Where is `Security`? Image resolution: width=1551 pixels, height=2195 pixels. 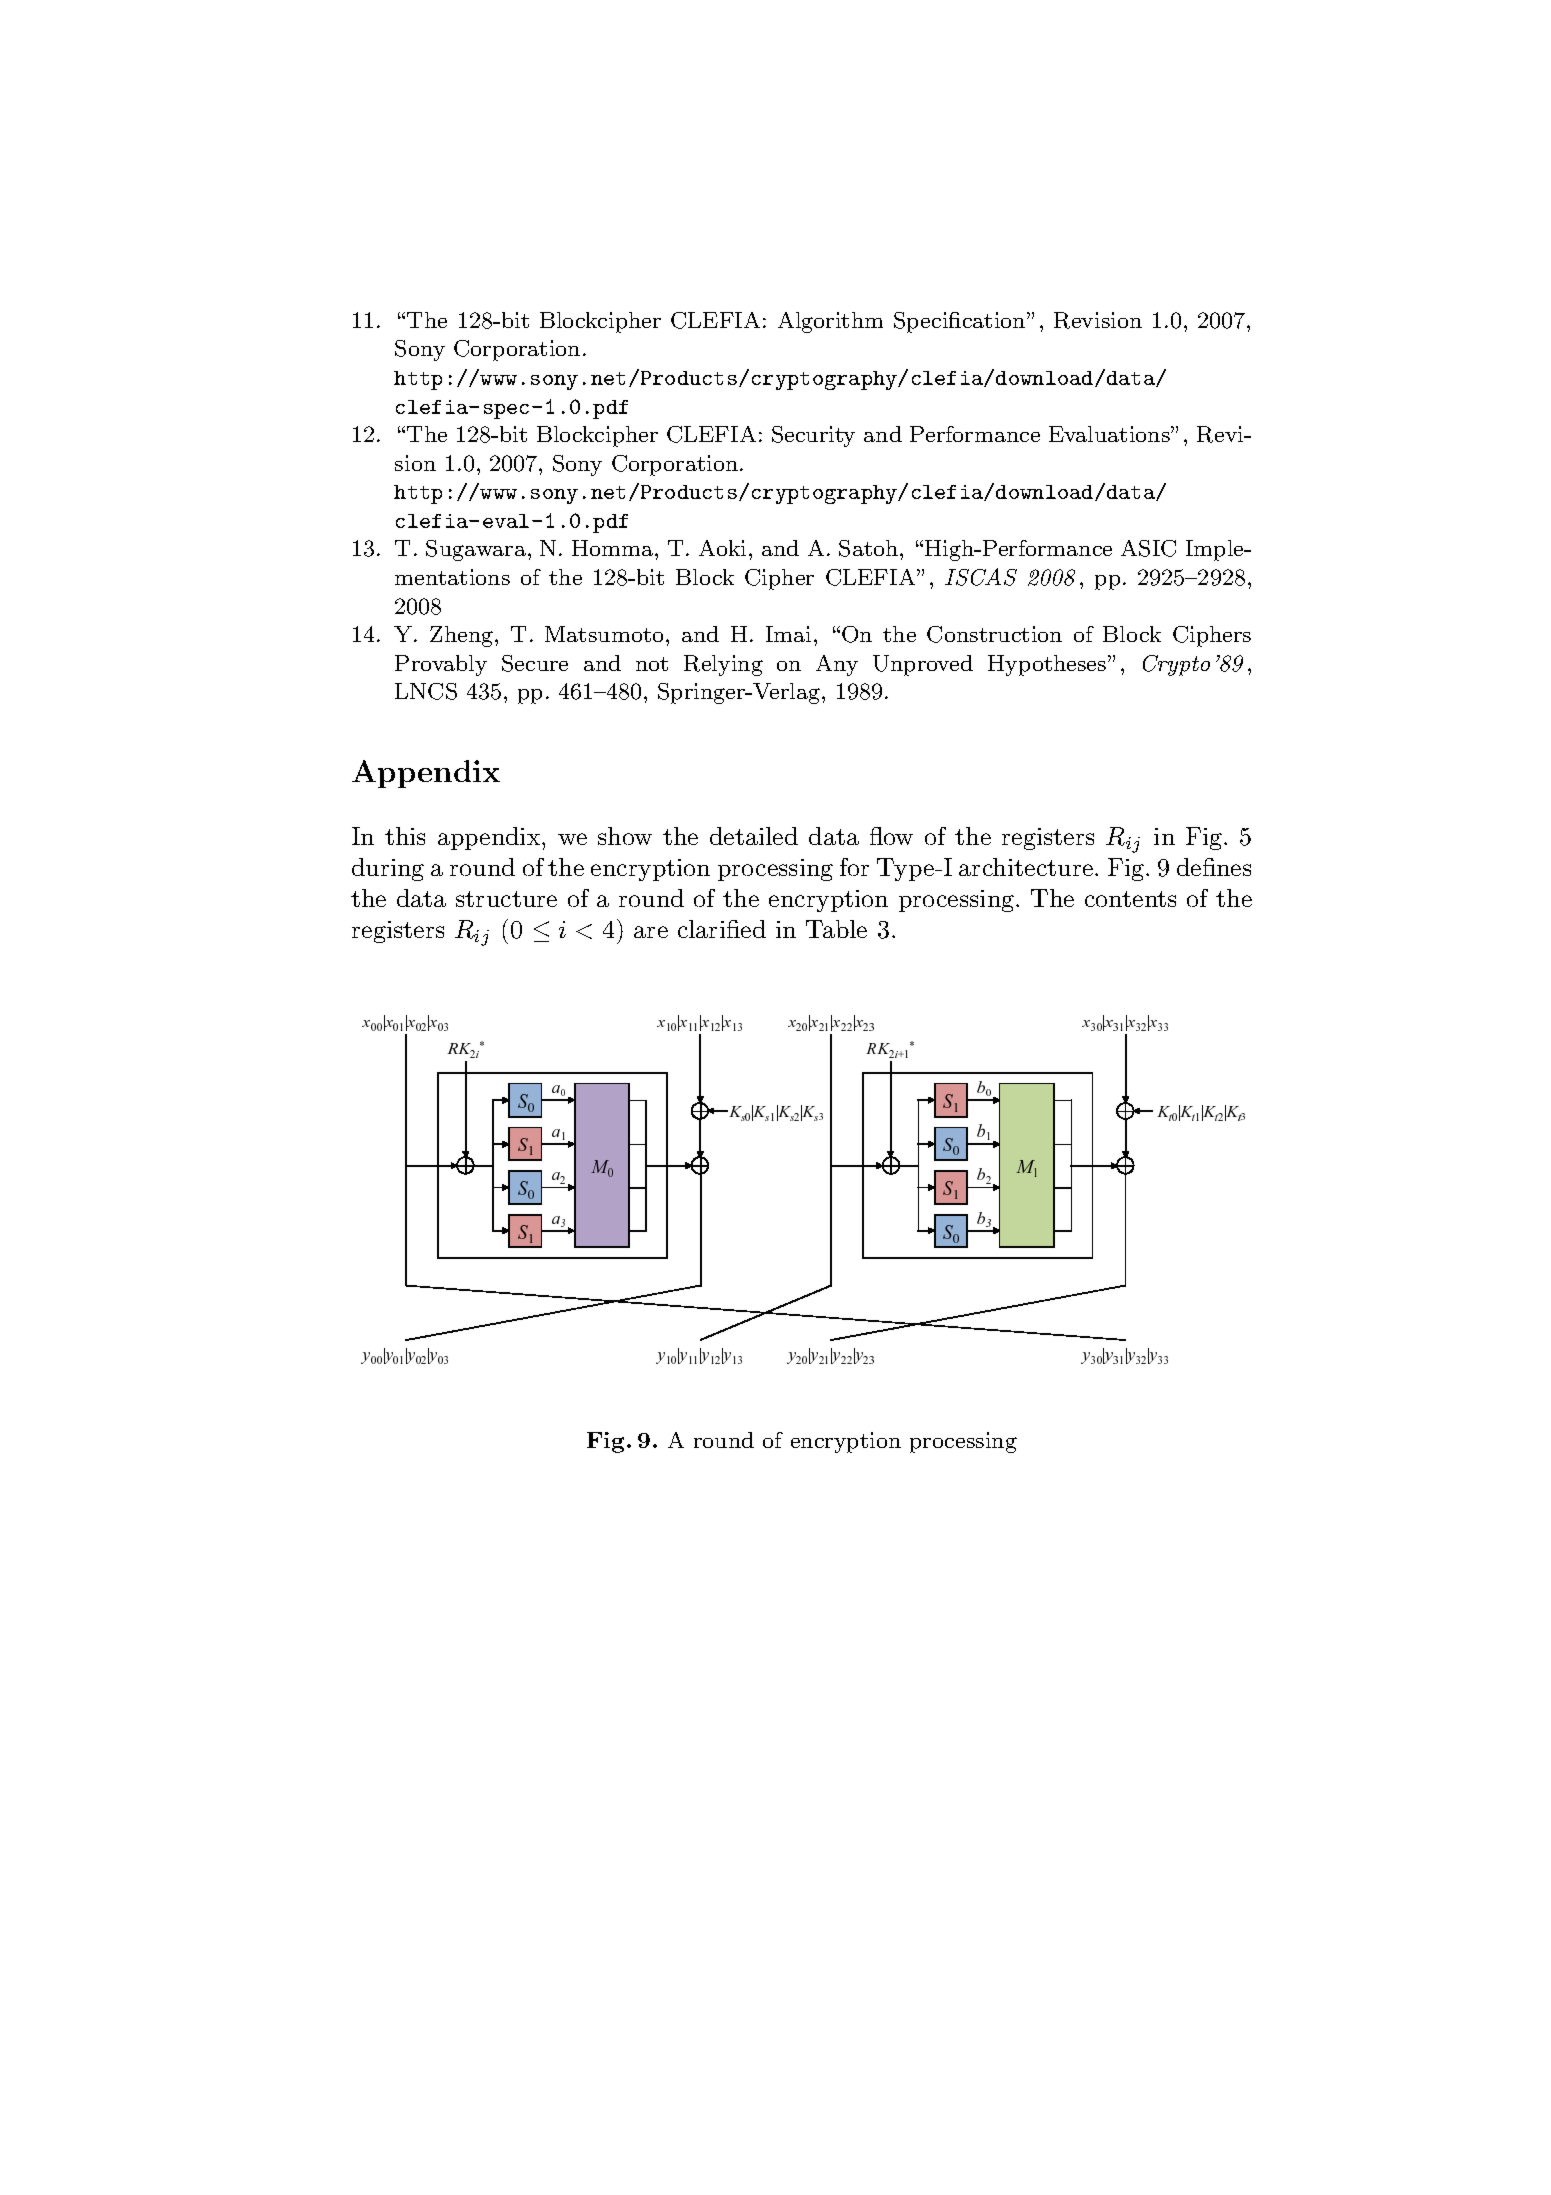
Security is located at coordinates (813, 436).
